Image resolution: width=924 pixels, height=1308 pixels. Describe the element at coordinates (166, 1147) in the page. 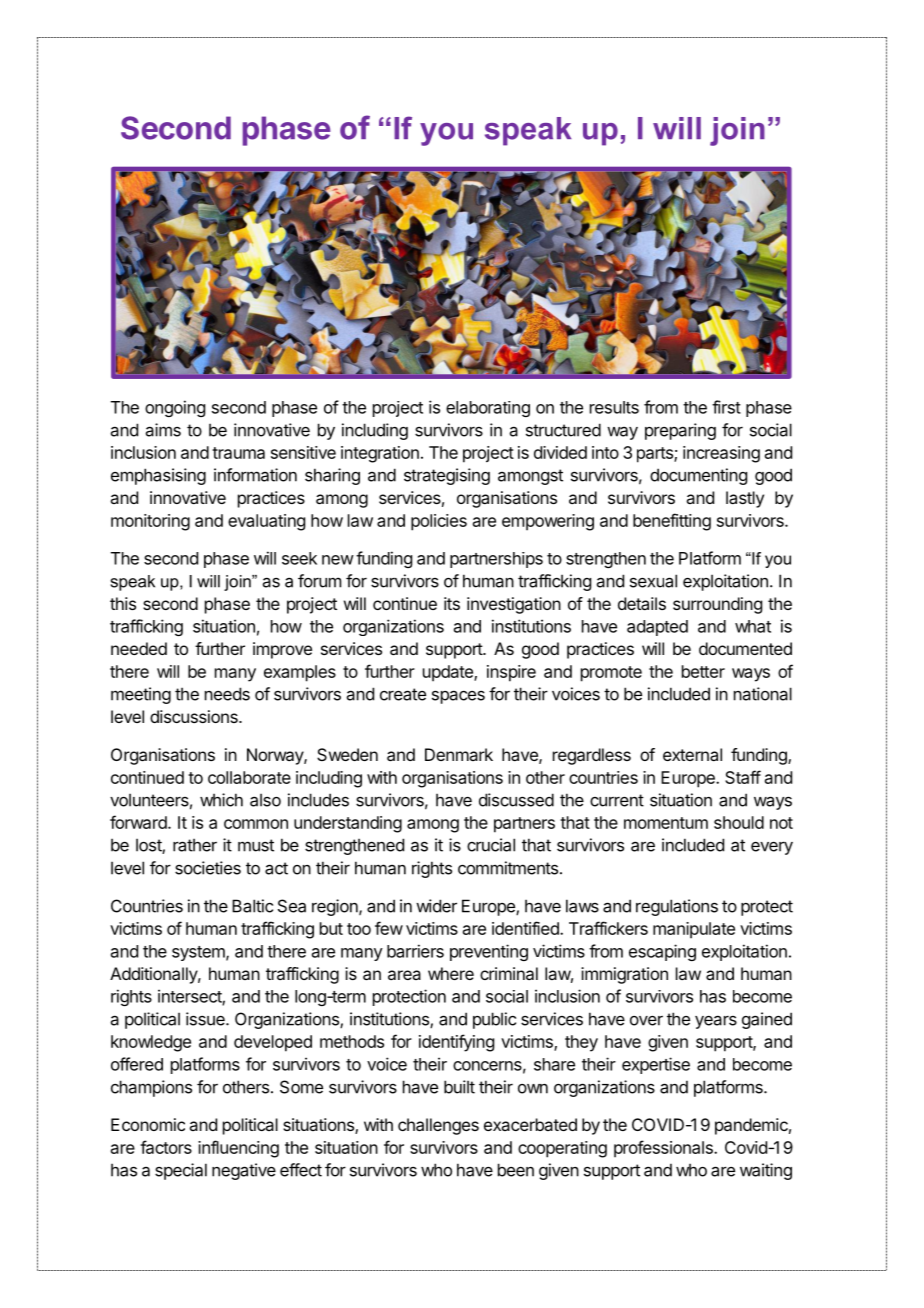

I see `factors` at that location.
